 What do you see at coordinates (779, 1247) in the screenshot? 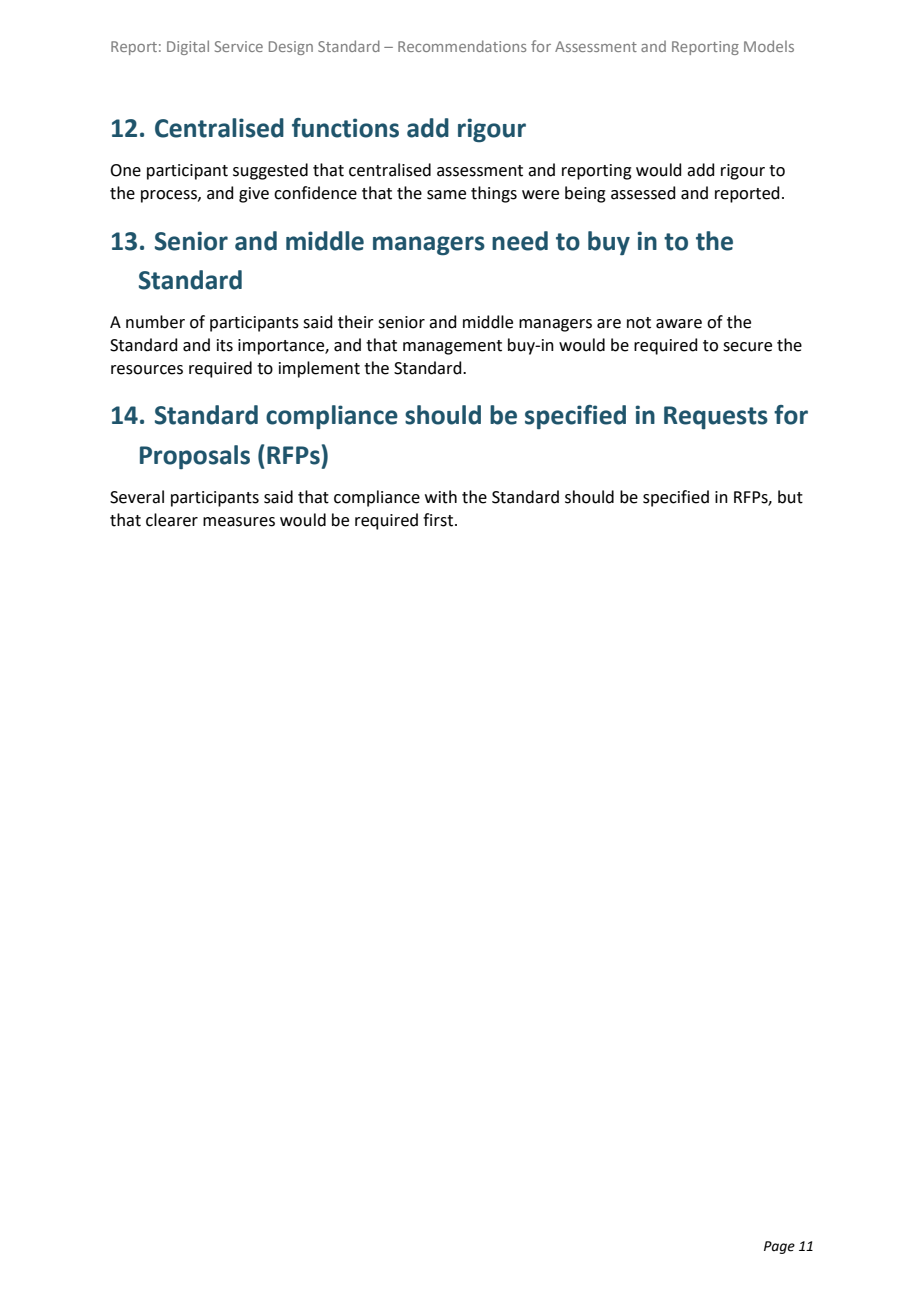
I see `Page` at bounding box center [779, 1247].
